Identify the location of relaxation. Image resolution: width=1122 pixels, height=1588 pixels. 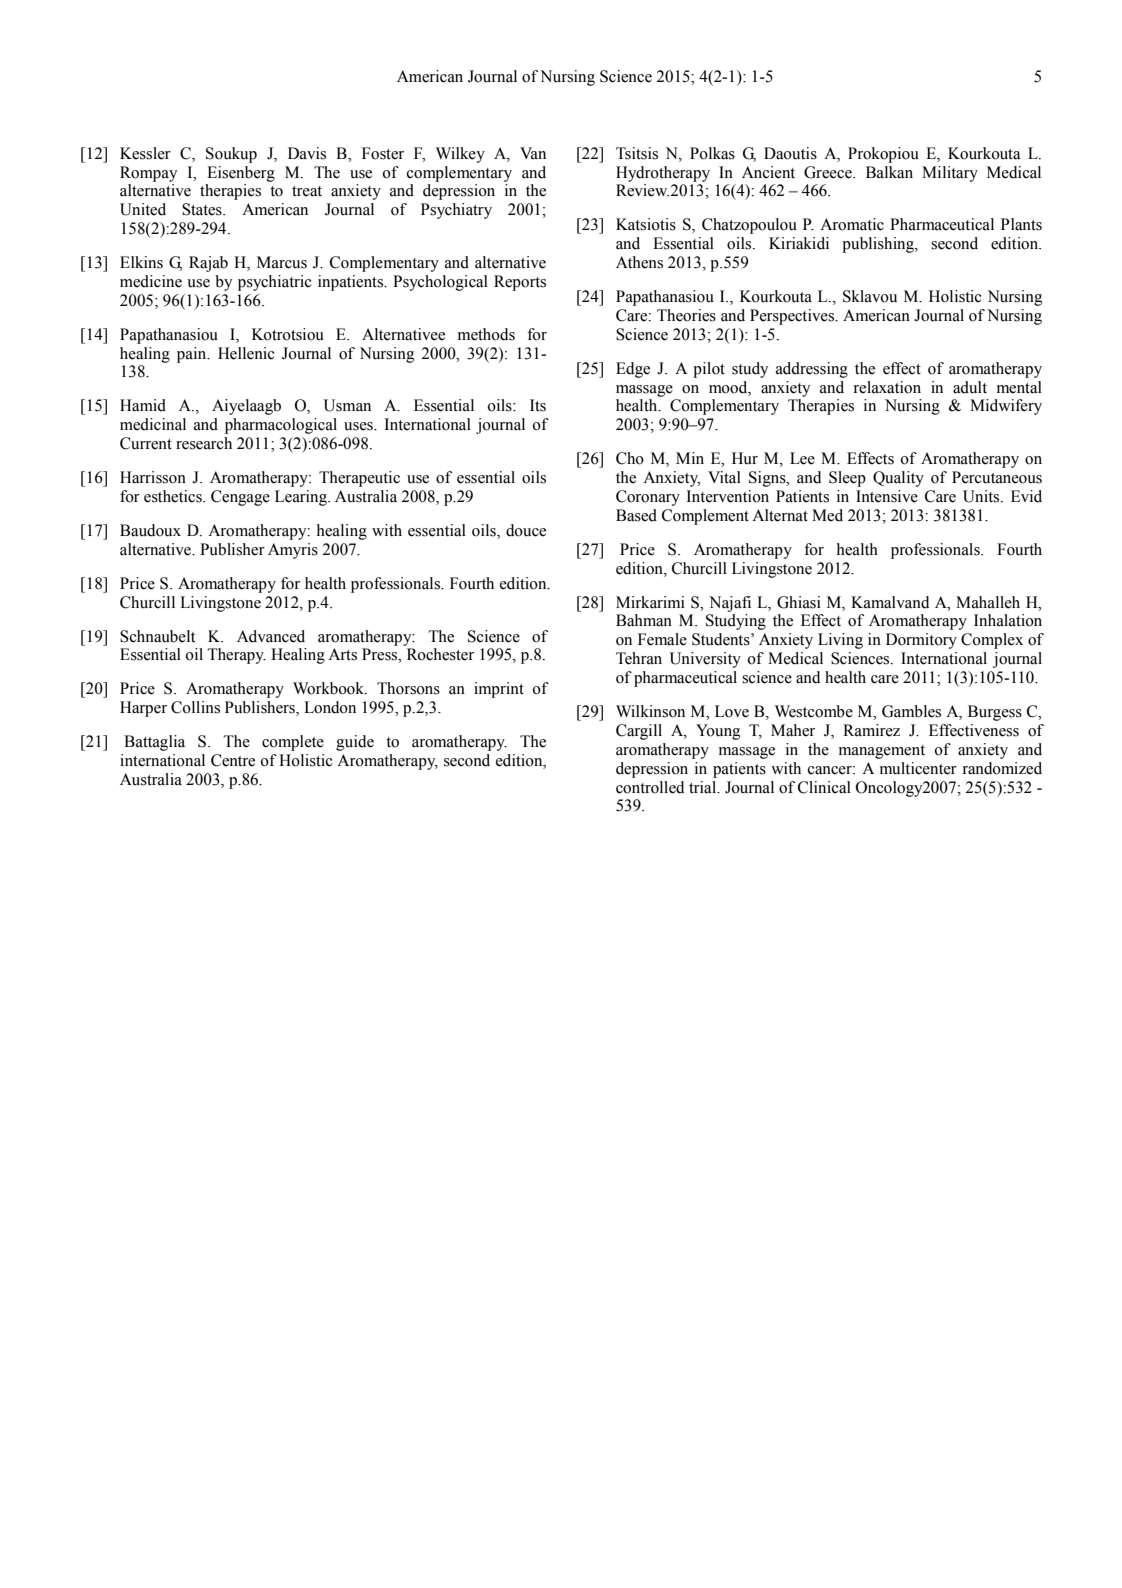
(887, 387).
